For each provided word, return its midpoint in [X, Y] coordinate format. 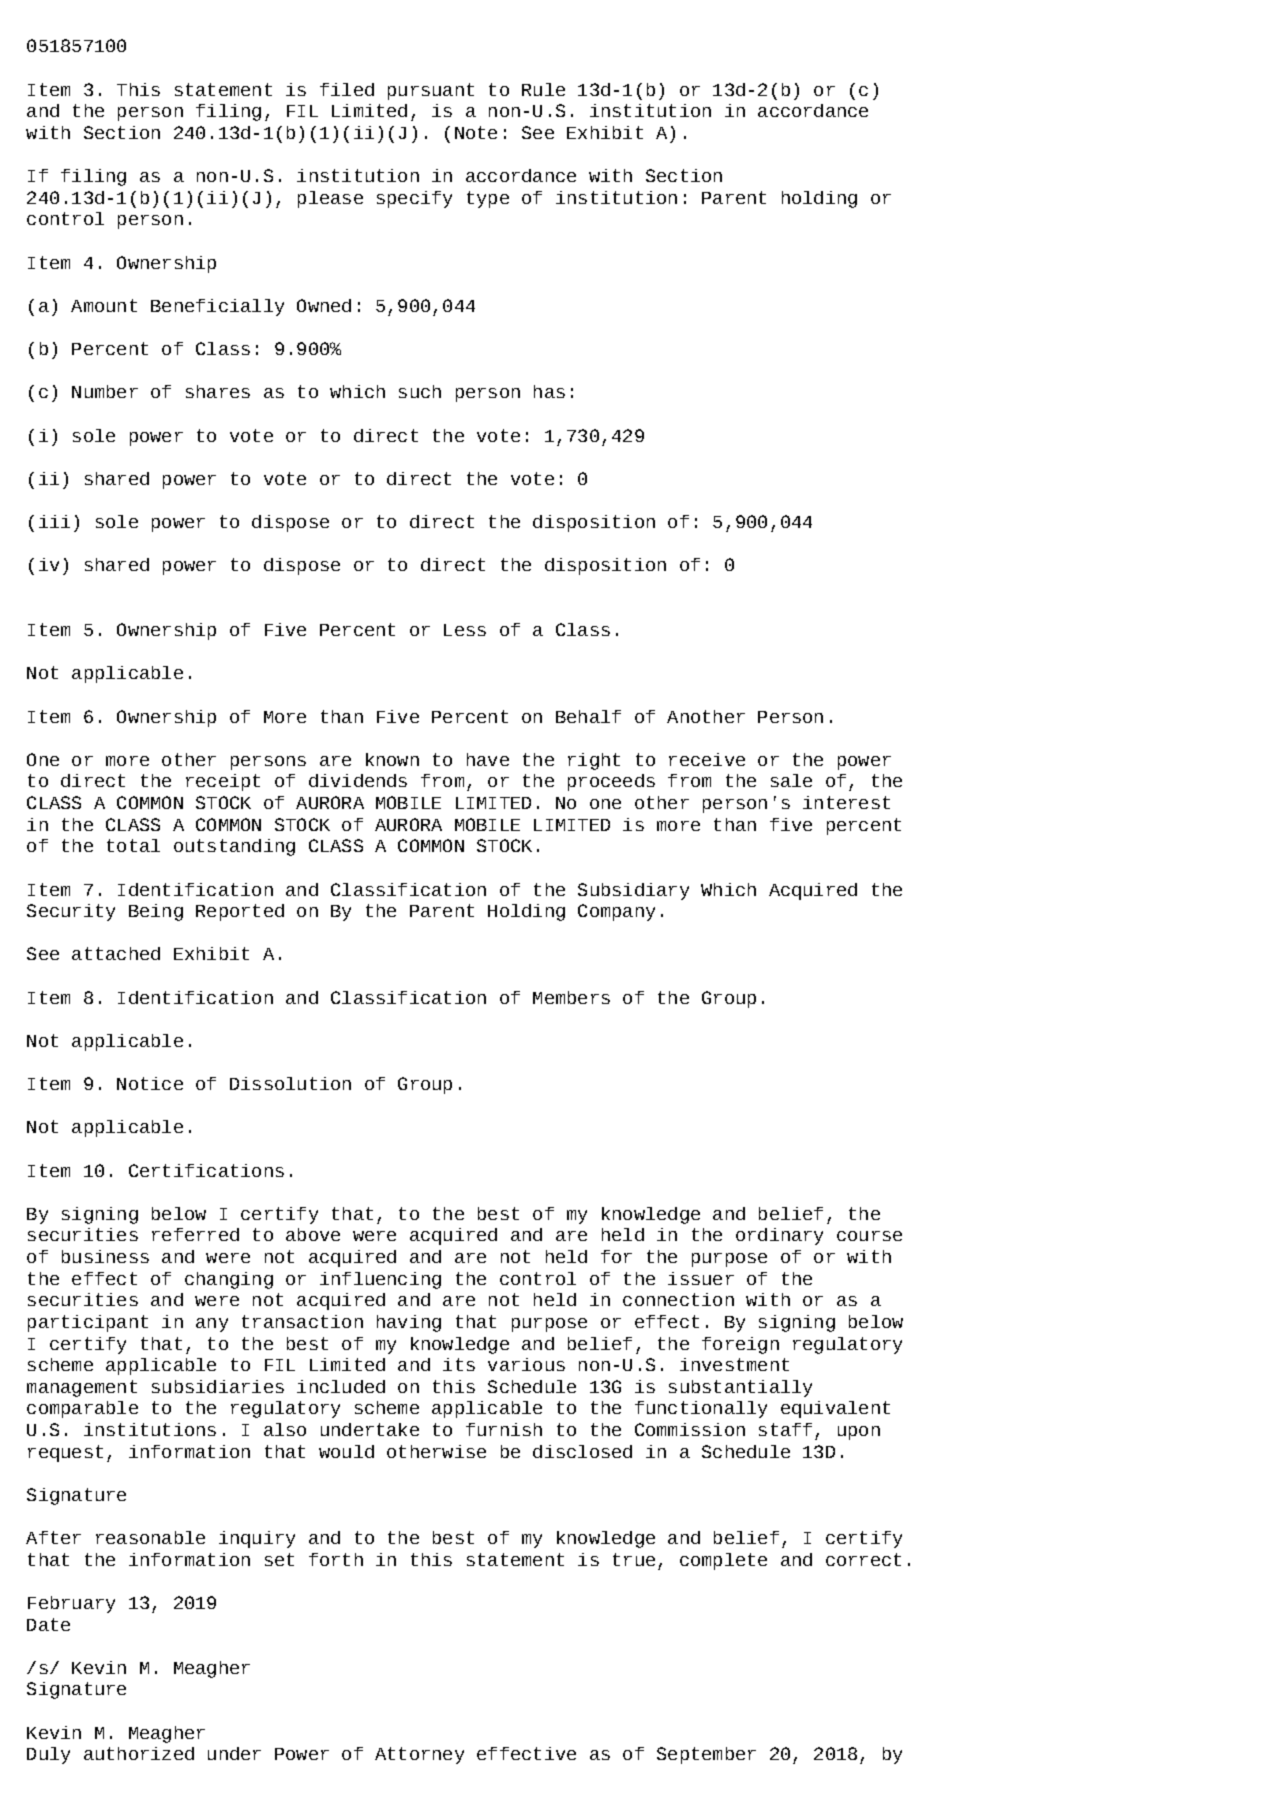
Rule [543, 89]
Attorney [419, 1755]
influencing [380, 1280]
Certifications [206, 1170]
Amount [104, 305]
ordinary [779, 1236]
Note [476, 132]
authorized [139, 1753]
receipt [223, 782]
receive [707, 759]
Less [465, 630]
